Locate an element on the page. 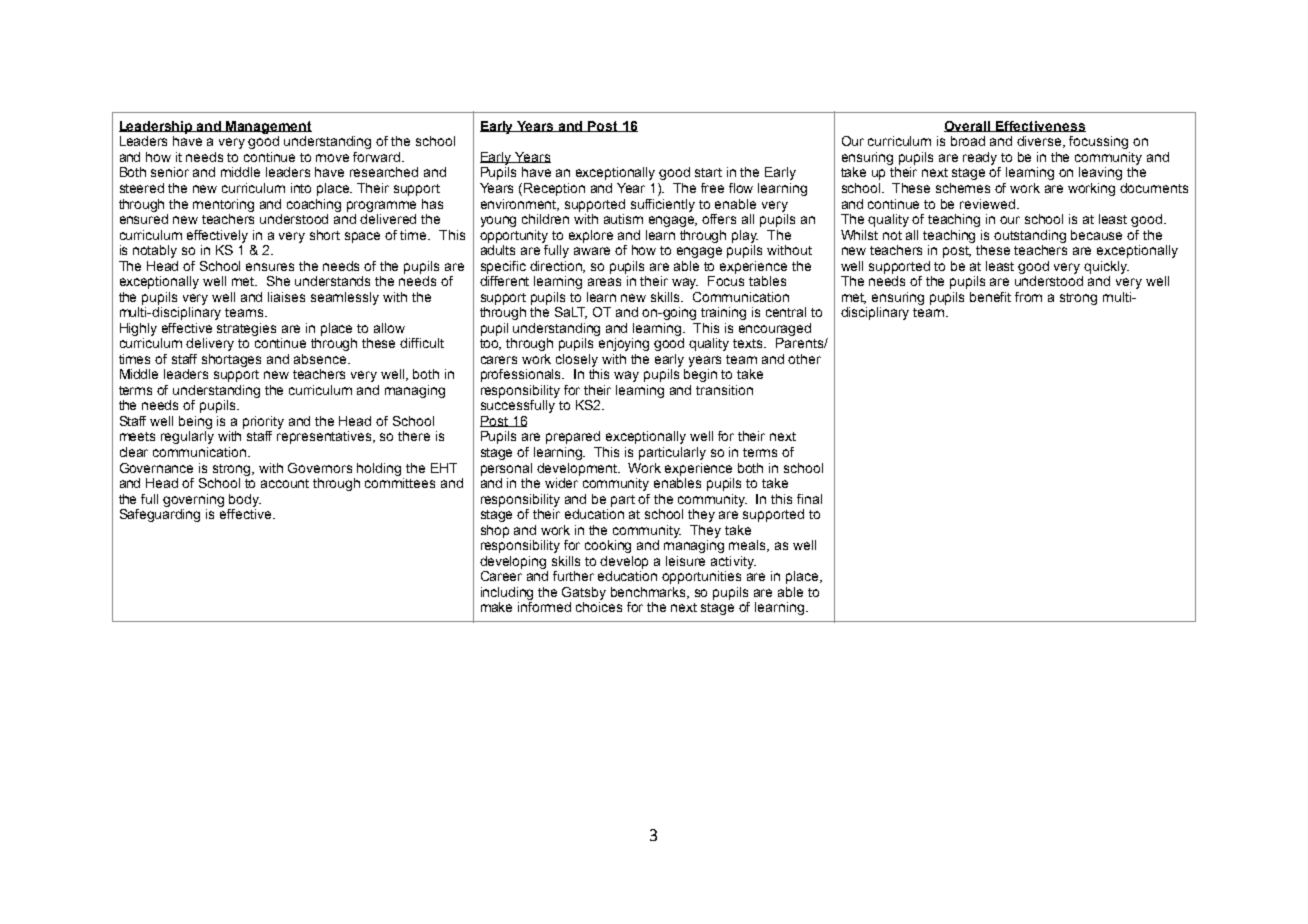 This image has width=1308, height=924. from is located at coordinates (1028, 297).
